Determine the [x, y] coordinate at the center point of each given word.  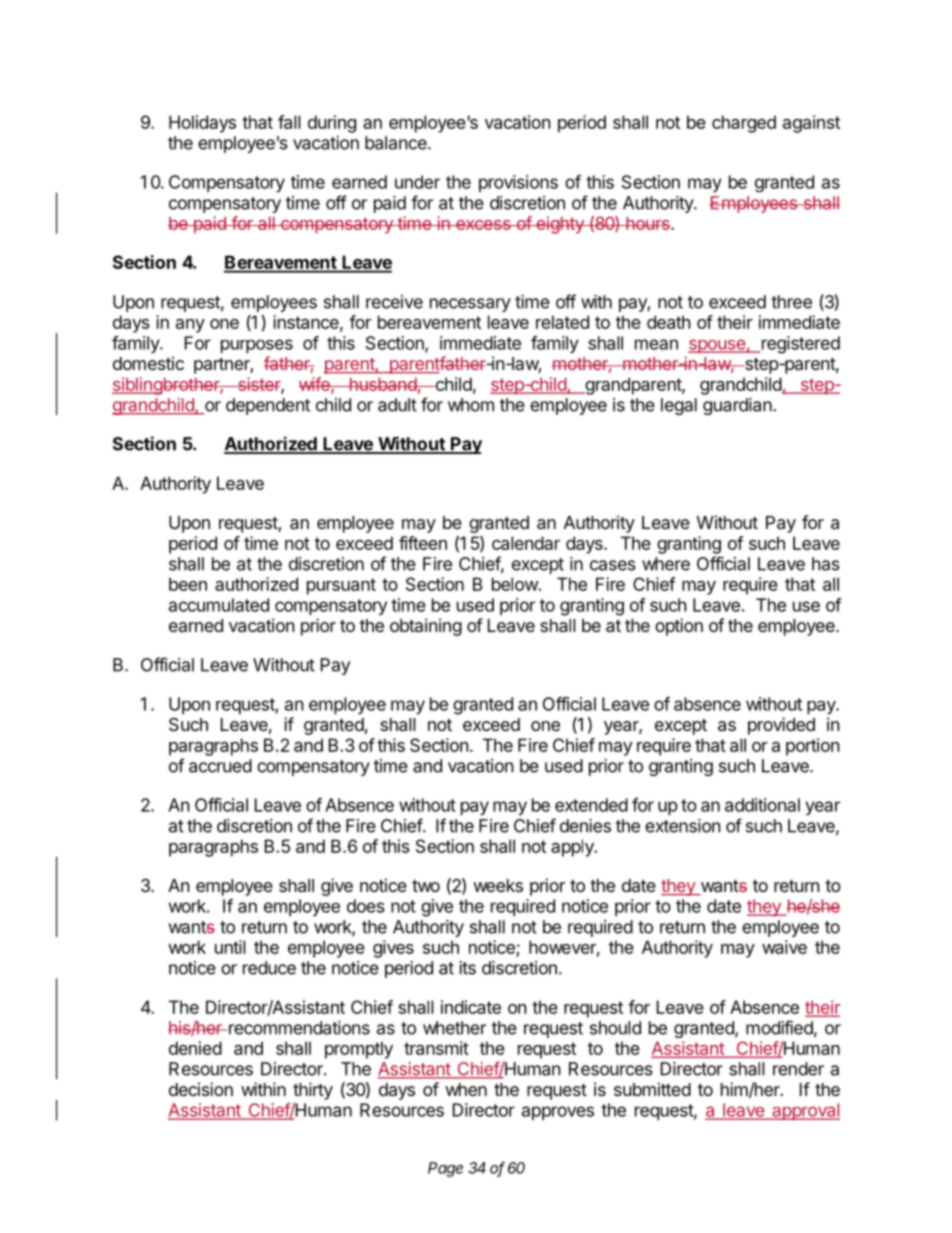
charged [744, 124]
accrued [220, 766]
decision [201, 1089]
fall [289, 122]
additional [762, 805]
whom [471, 405]
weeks [498, 885]
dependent [268, 406]
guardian [738, 406]
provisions [518, 183]
